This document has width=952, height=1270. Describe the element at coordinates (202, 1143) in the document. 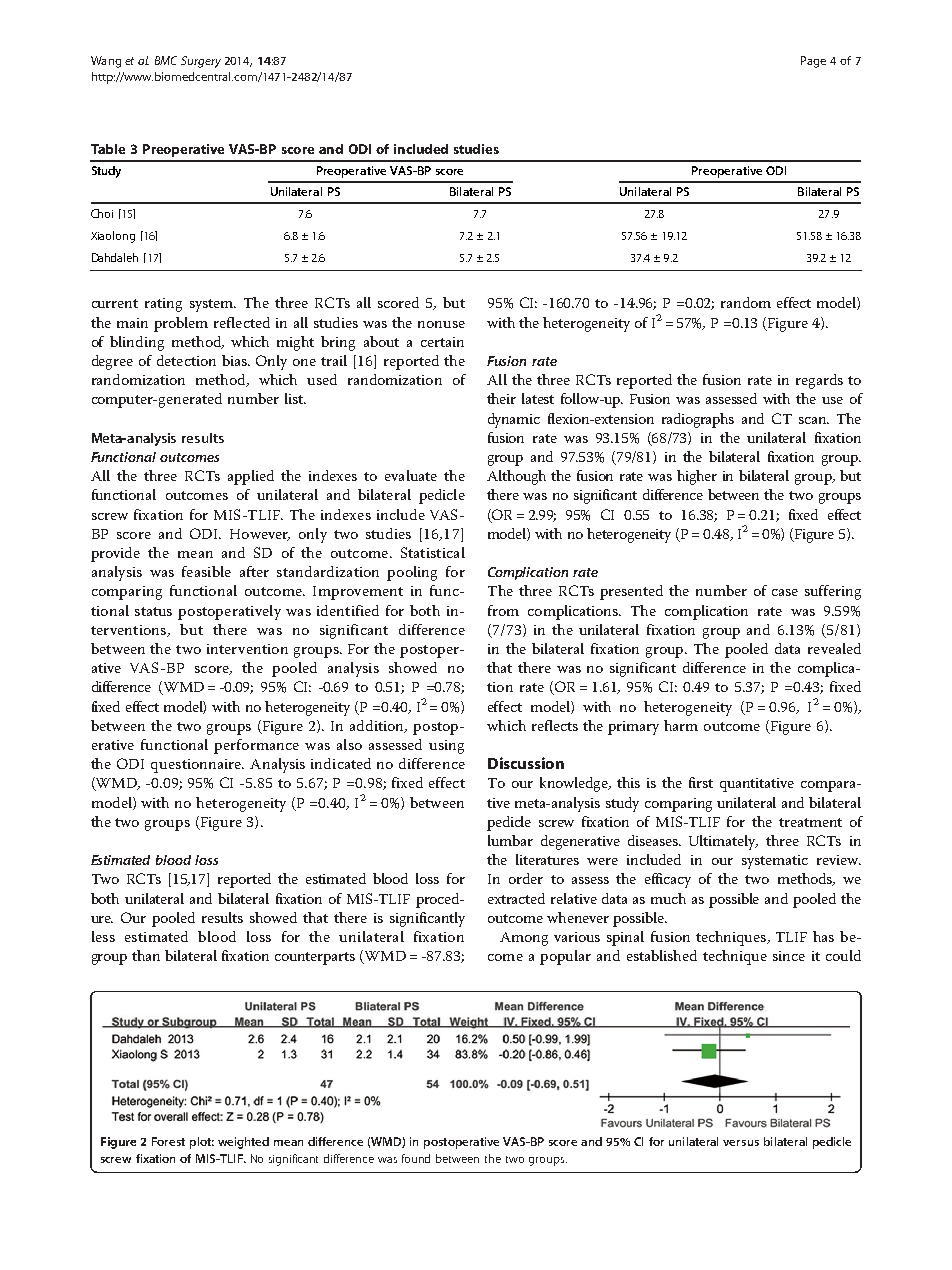

I see `plot` at that location.
